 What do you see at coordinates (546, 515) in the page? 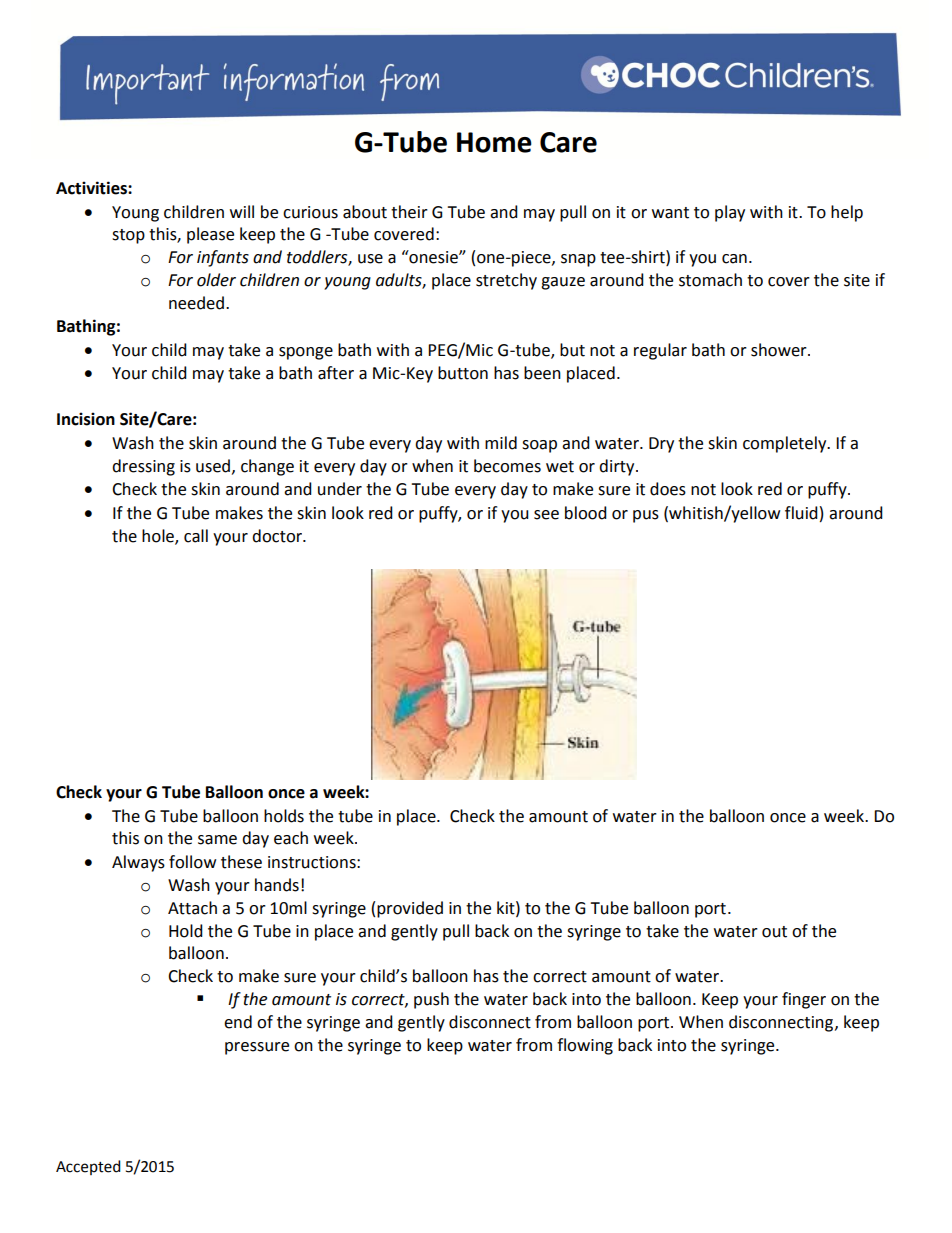
I see `see` at bounding box center [546, 515].
